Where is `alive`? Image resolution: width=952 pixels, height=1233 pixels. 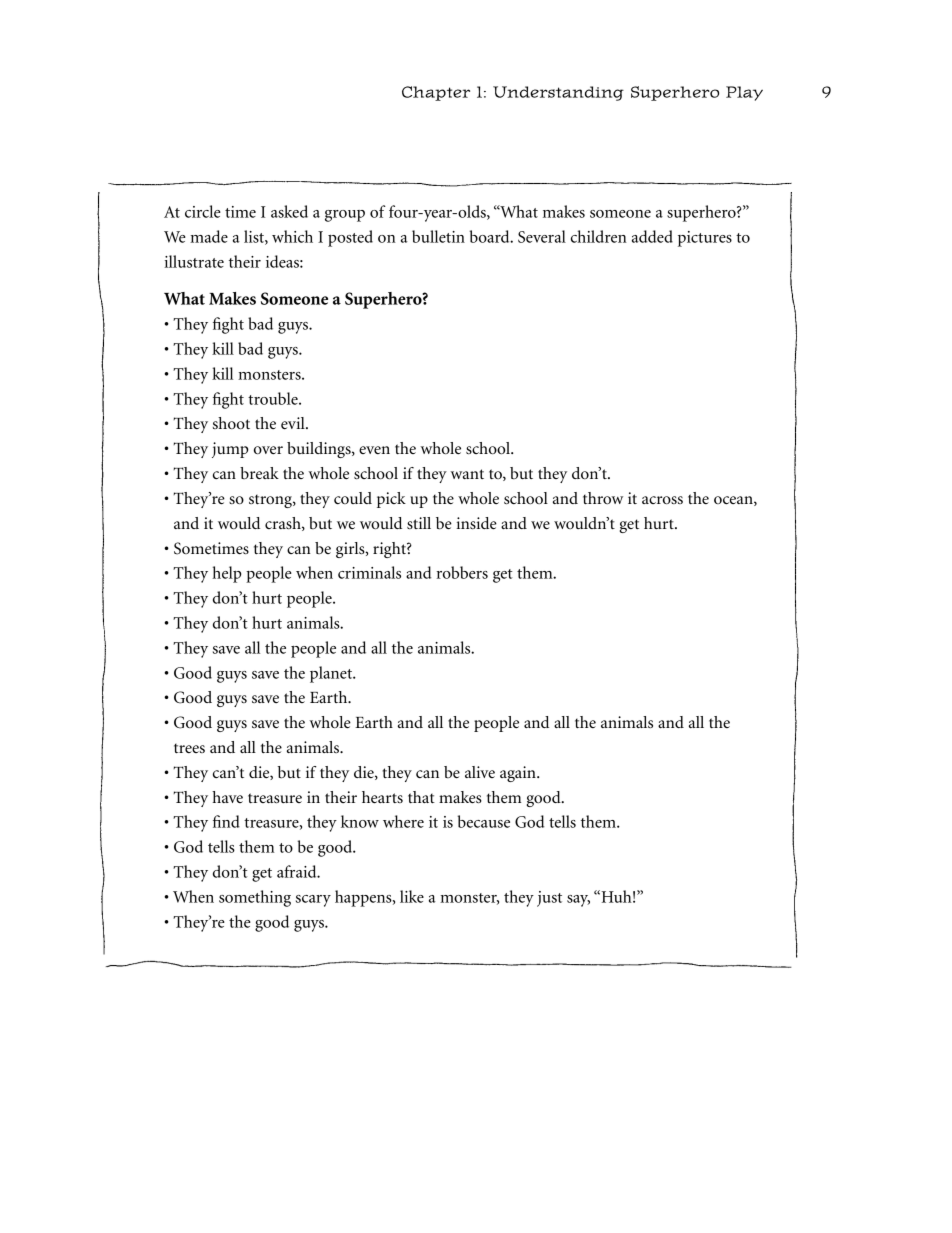 alive is located at coordinates (480, 772).
